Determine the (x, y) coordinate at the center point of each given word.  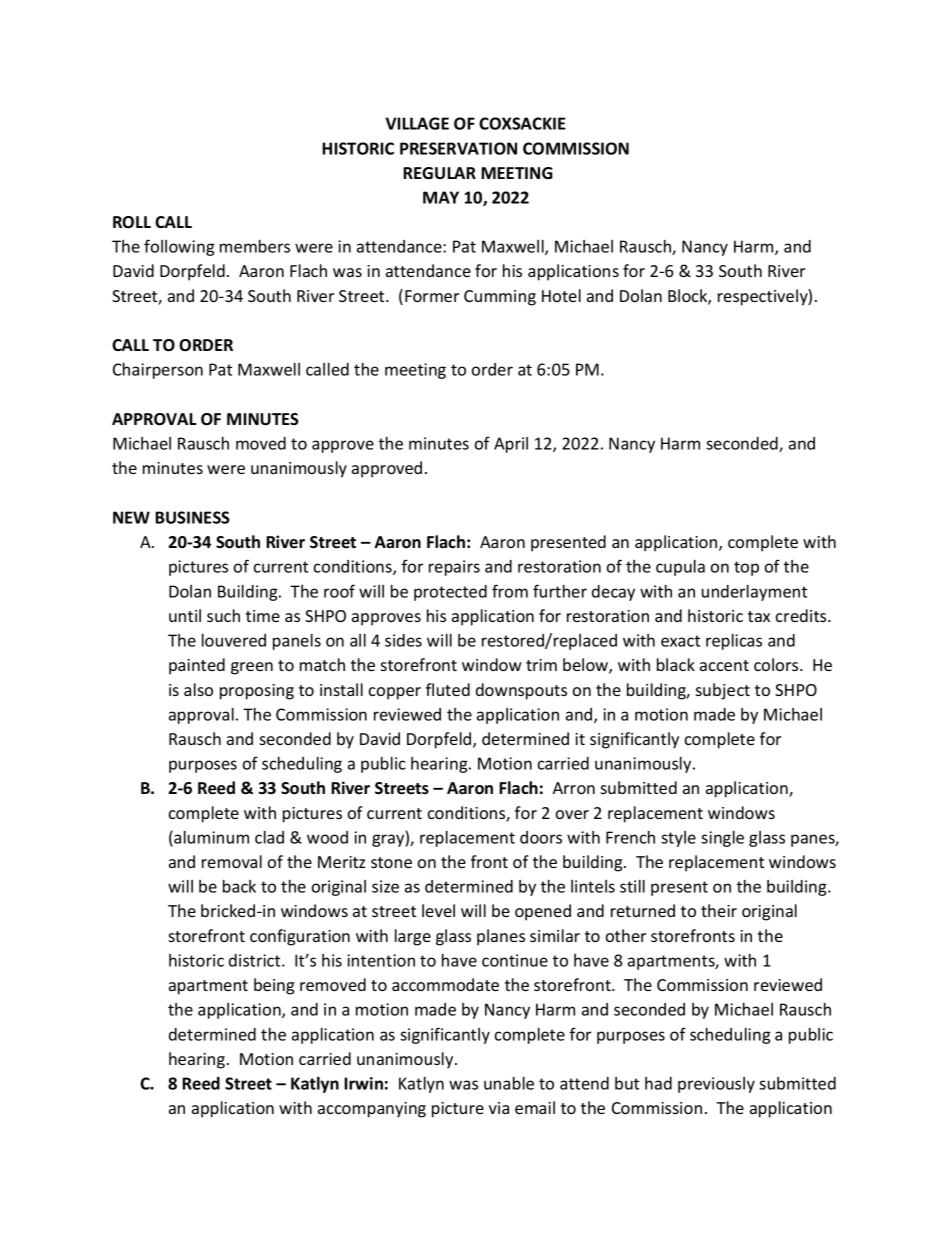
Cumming (500, 298)
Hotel (561, 295)
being (274, 986)
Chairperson (158, 371)
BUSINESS (192, 517)
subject (723, 691)
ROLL (132, 222)
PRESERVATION (458, 148)
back (239, 886)
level (438, 910)
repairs (454, 568)
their (719, 910)
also (198, 689)
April (511, 445)
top (746, 568)
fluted (448, 689)
